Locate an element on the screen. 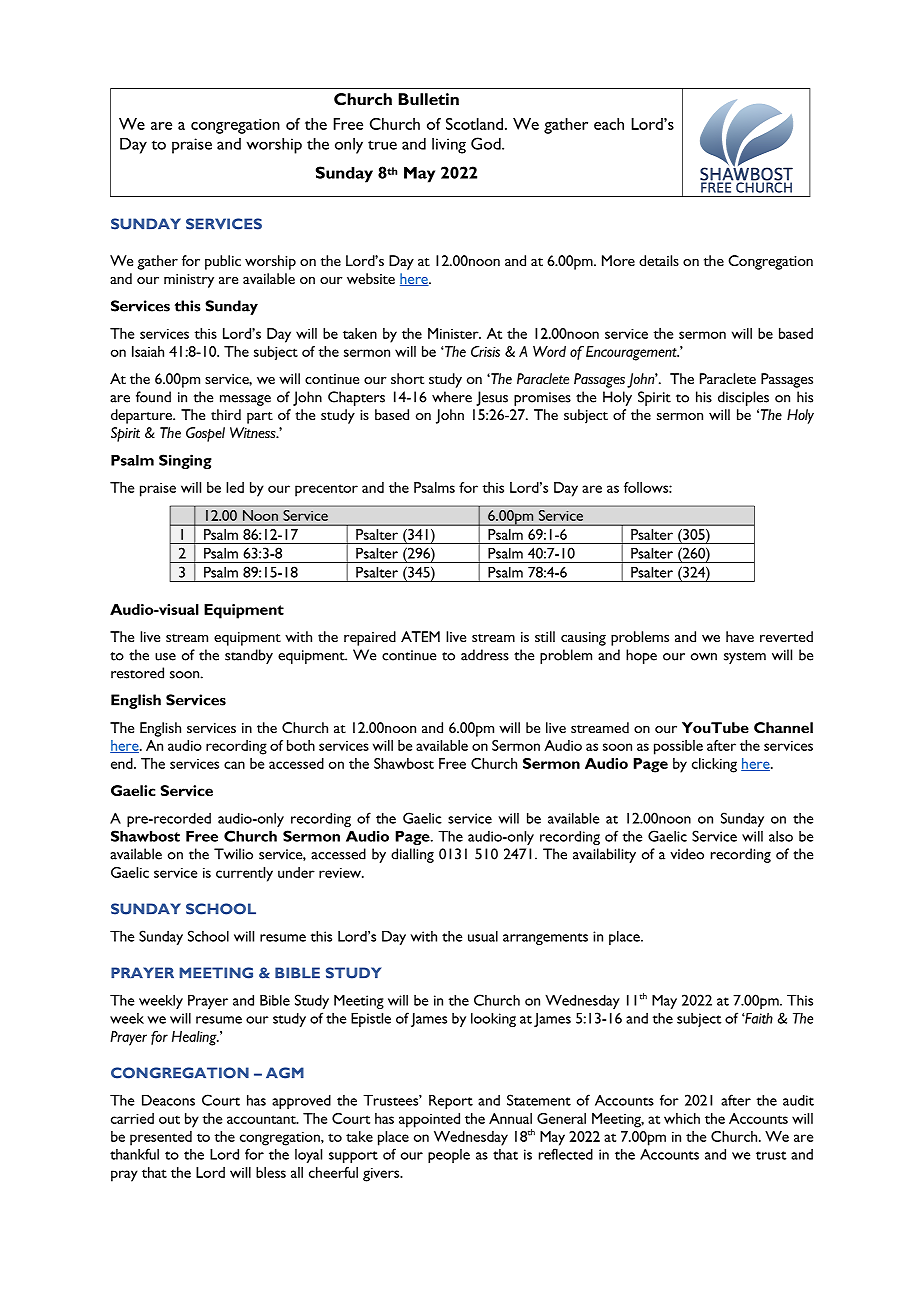 The image size is (924, 1308). Singing is located at coordinates (185, 461).
